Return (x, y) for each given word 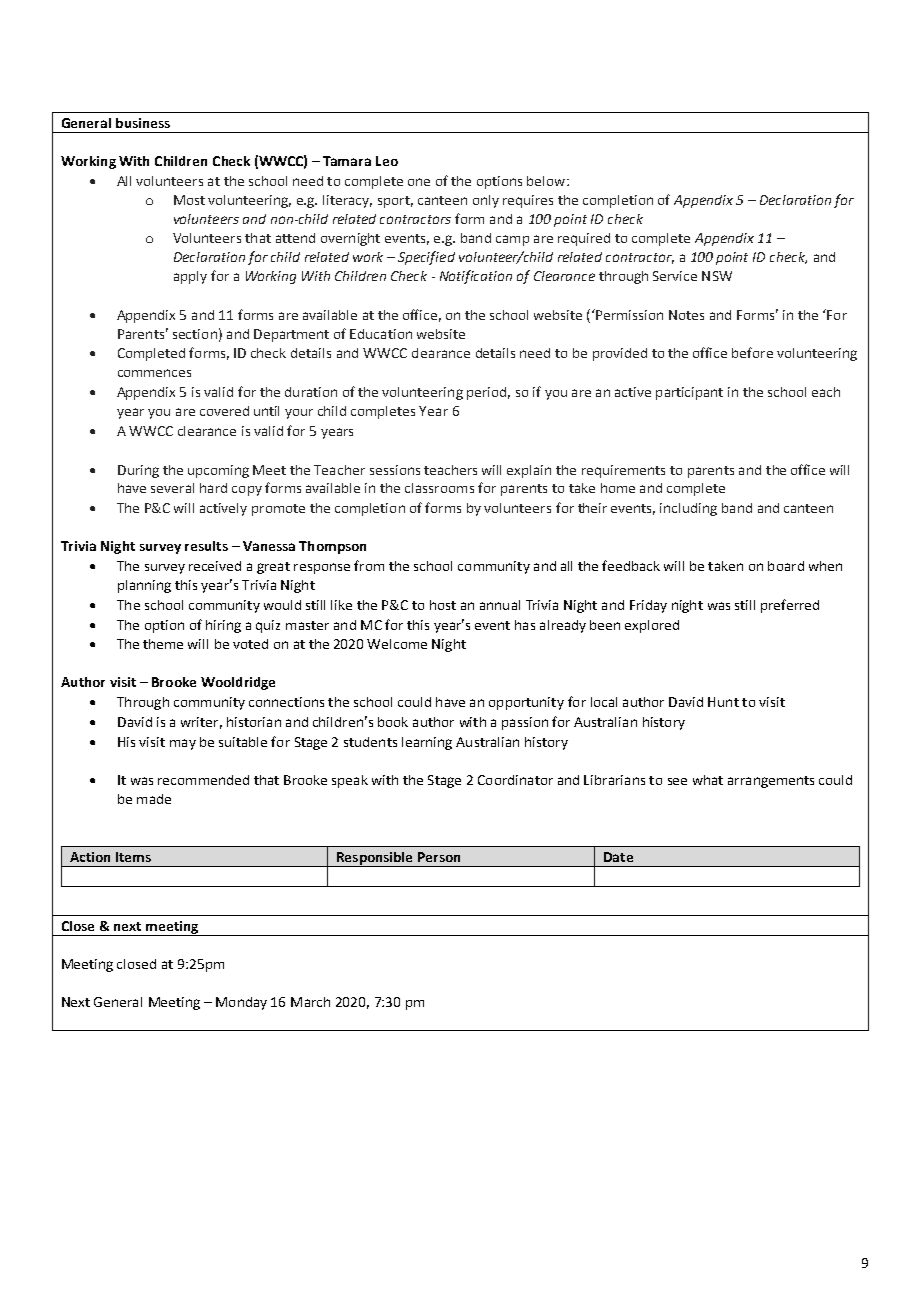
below (547, 181)
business (143, 123)
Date (618, 857)
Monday (241, 1003)
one (419, 182)
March (310, 1002)
